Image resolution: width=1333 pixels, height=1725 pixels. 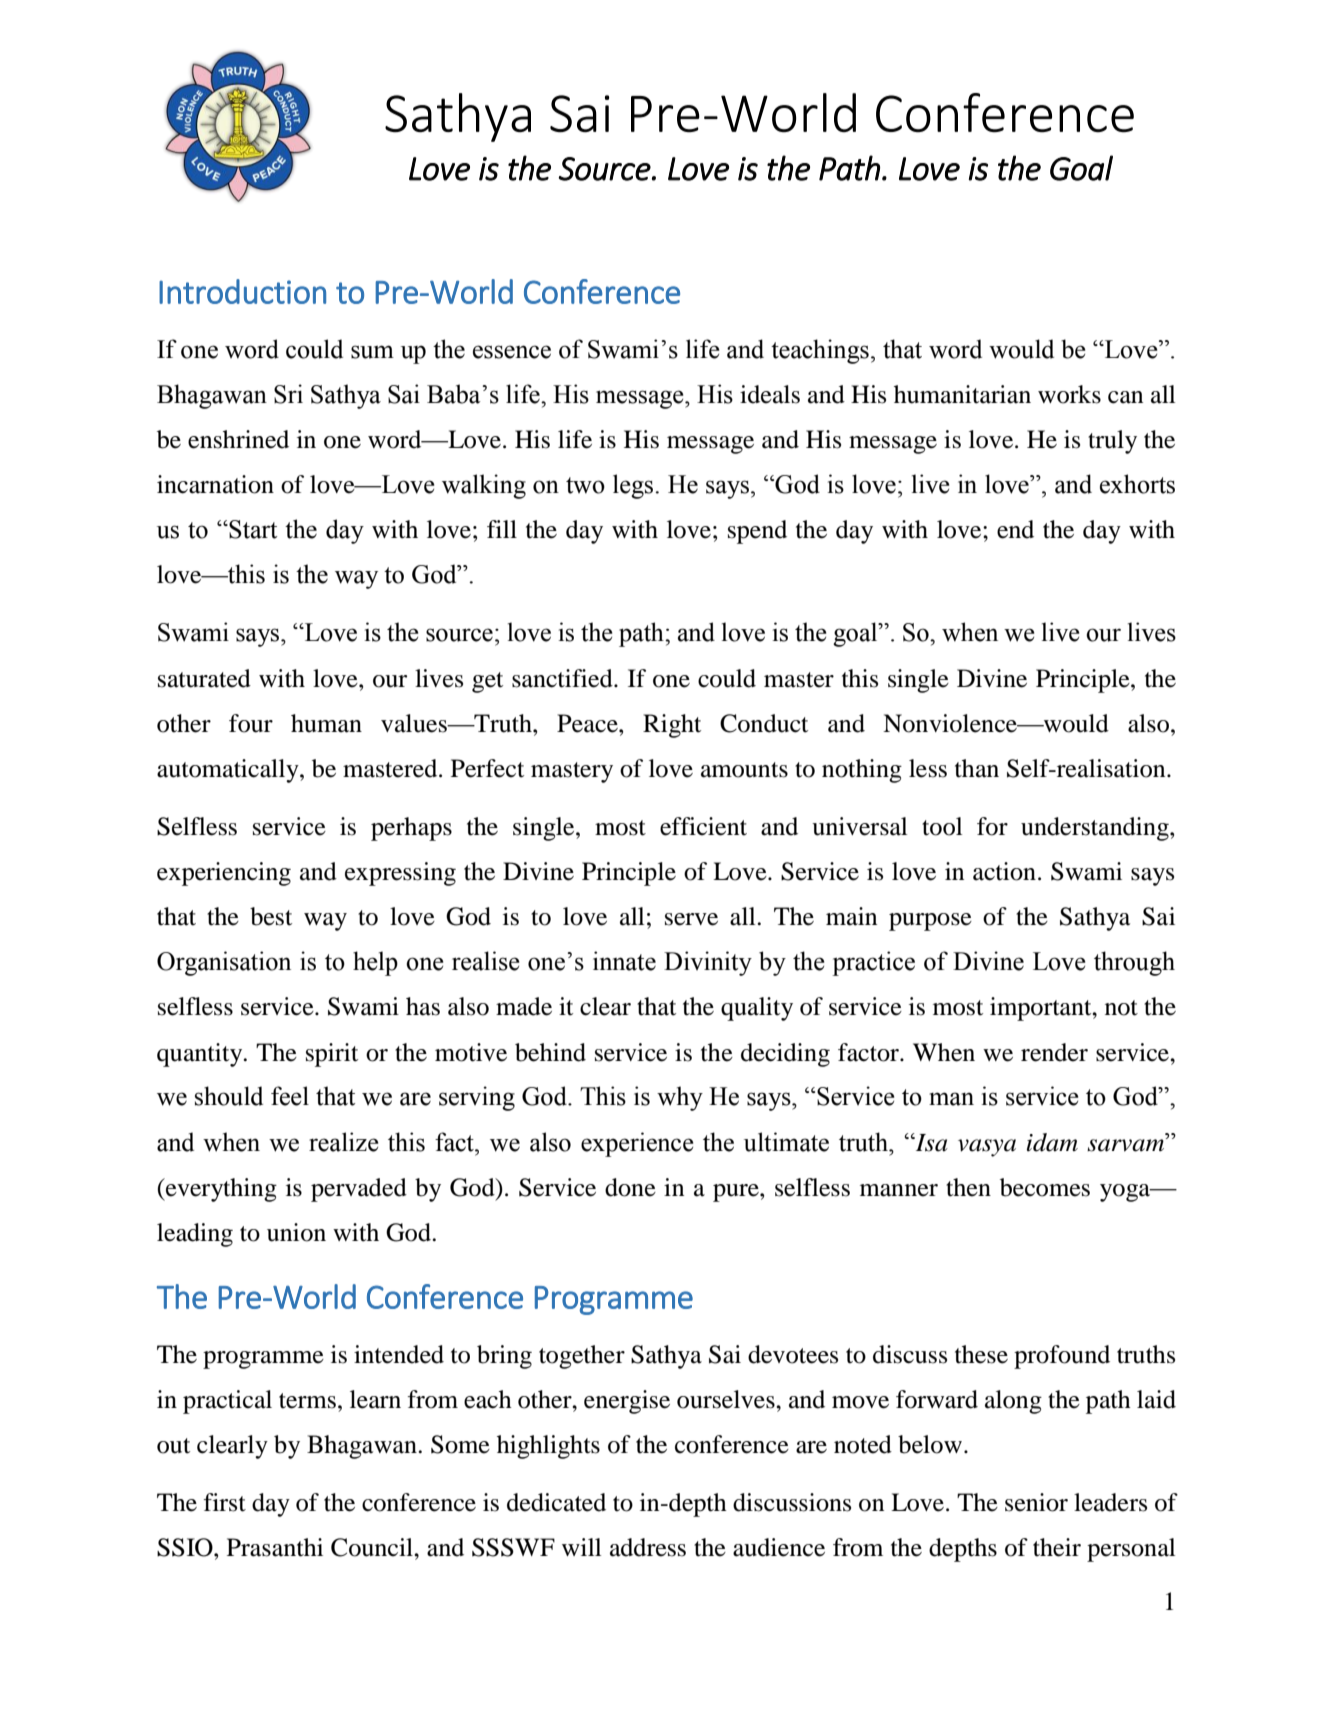 What do you see at coordinates (1045, 1187) in the page?
I see `becomes` at bounding box center [1045, 1187].
